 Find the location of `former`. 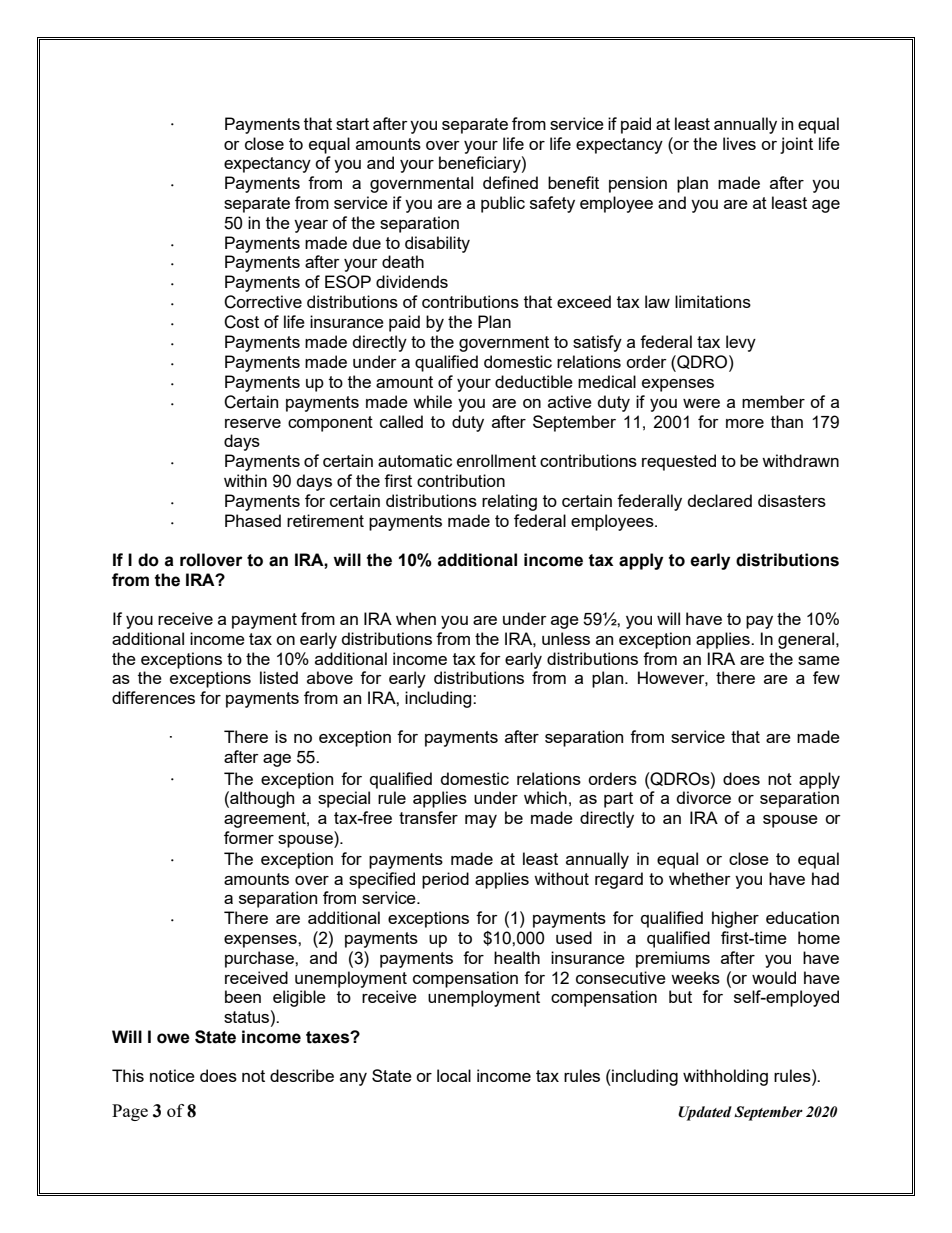

former is located at coordinates (249, 837).
